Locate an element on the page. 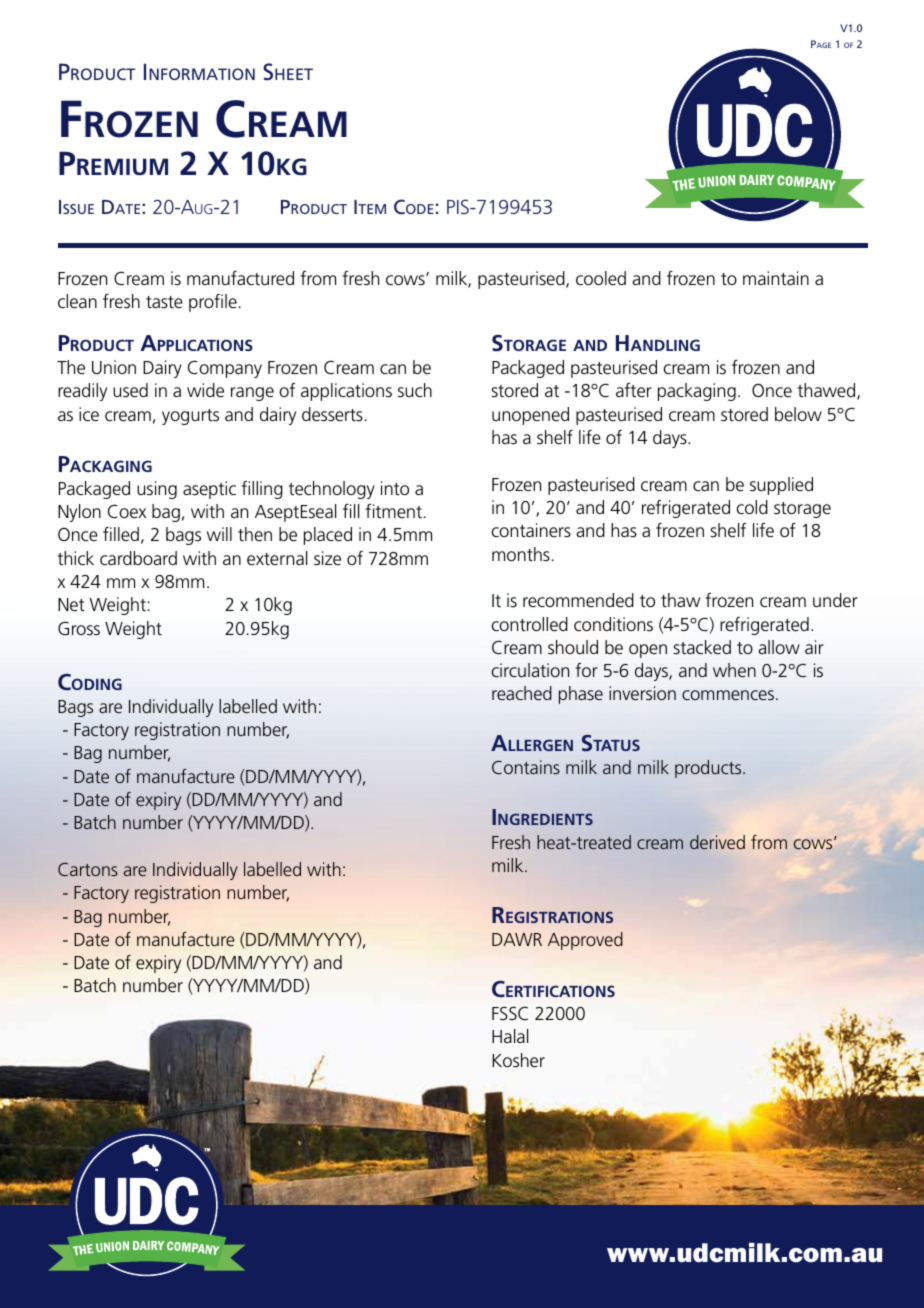 This page has height=1308, width=924. under is located at coordinates (835, 600).
